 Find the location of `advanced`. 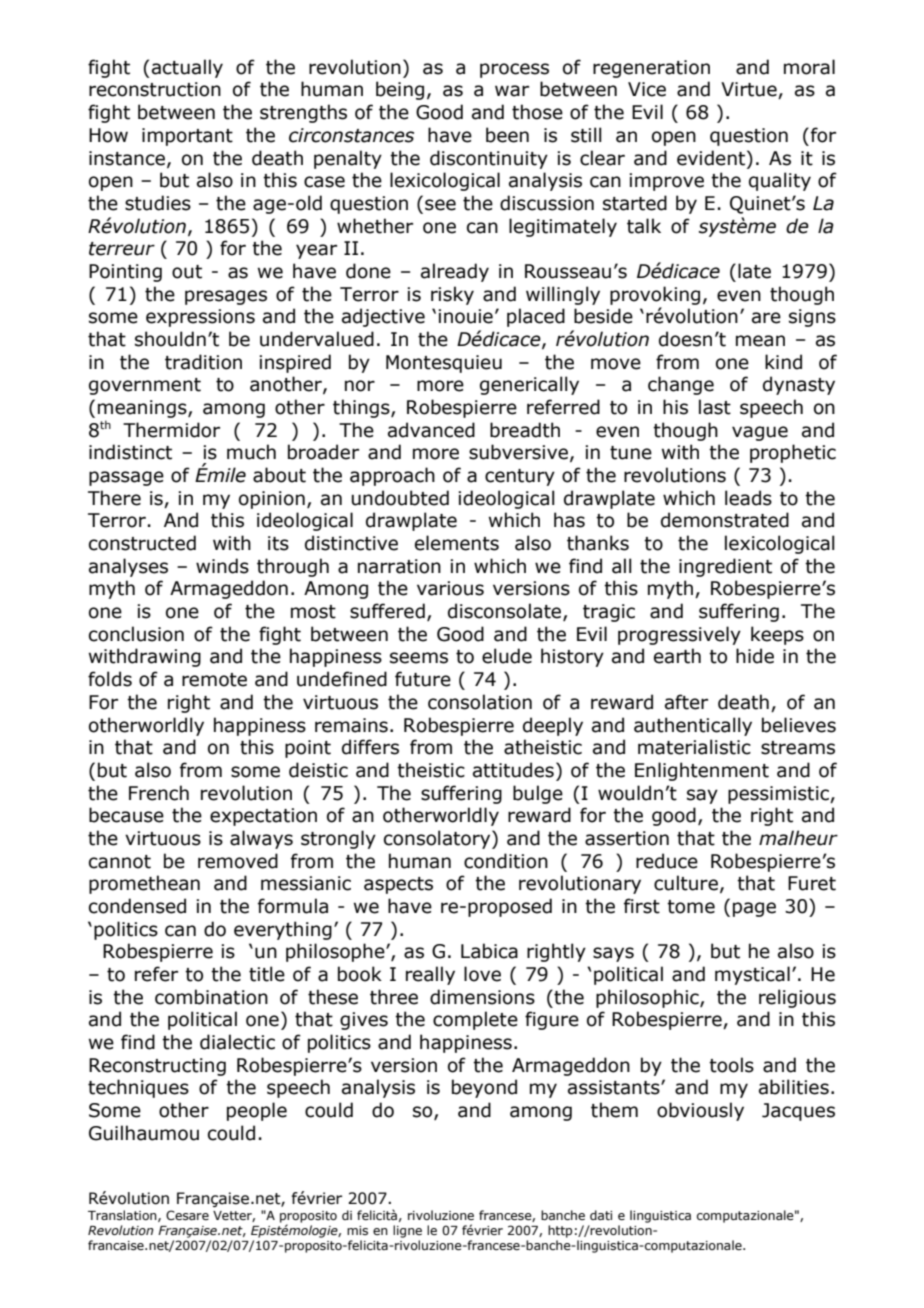

advanced is located at coordinates (431, 430).
